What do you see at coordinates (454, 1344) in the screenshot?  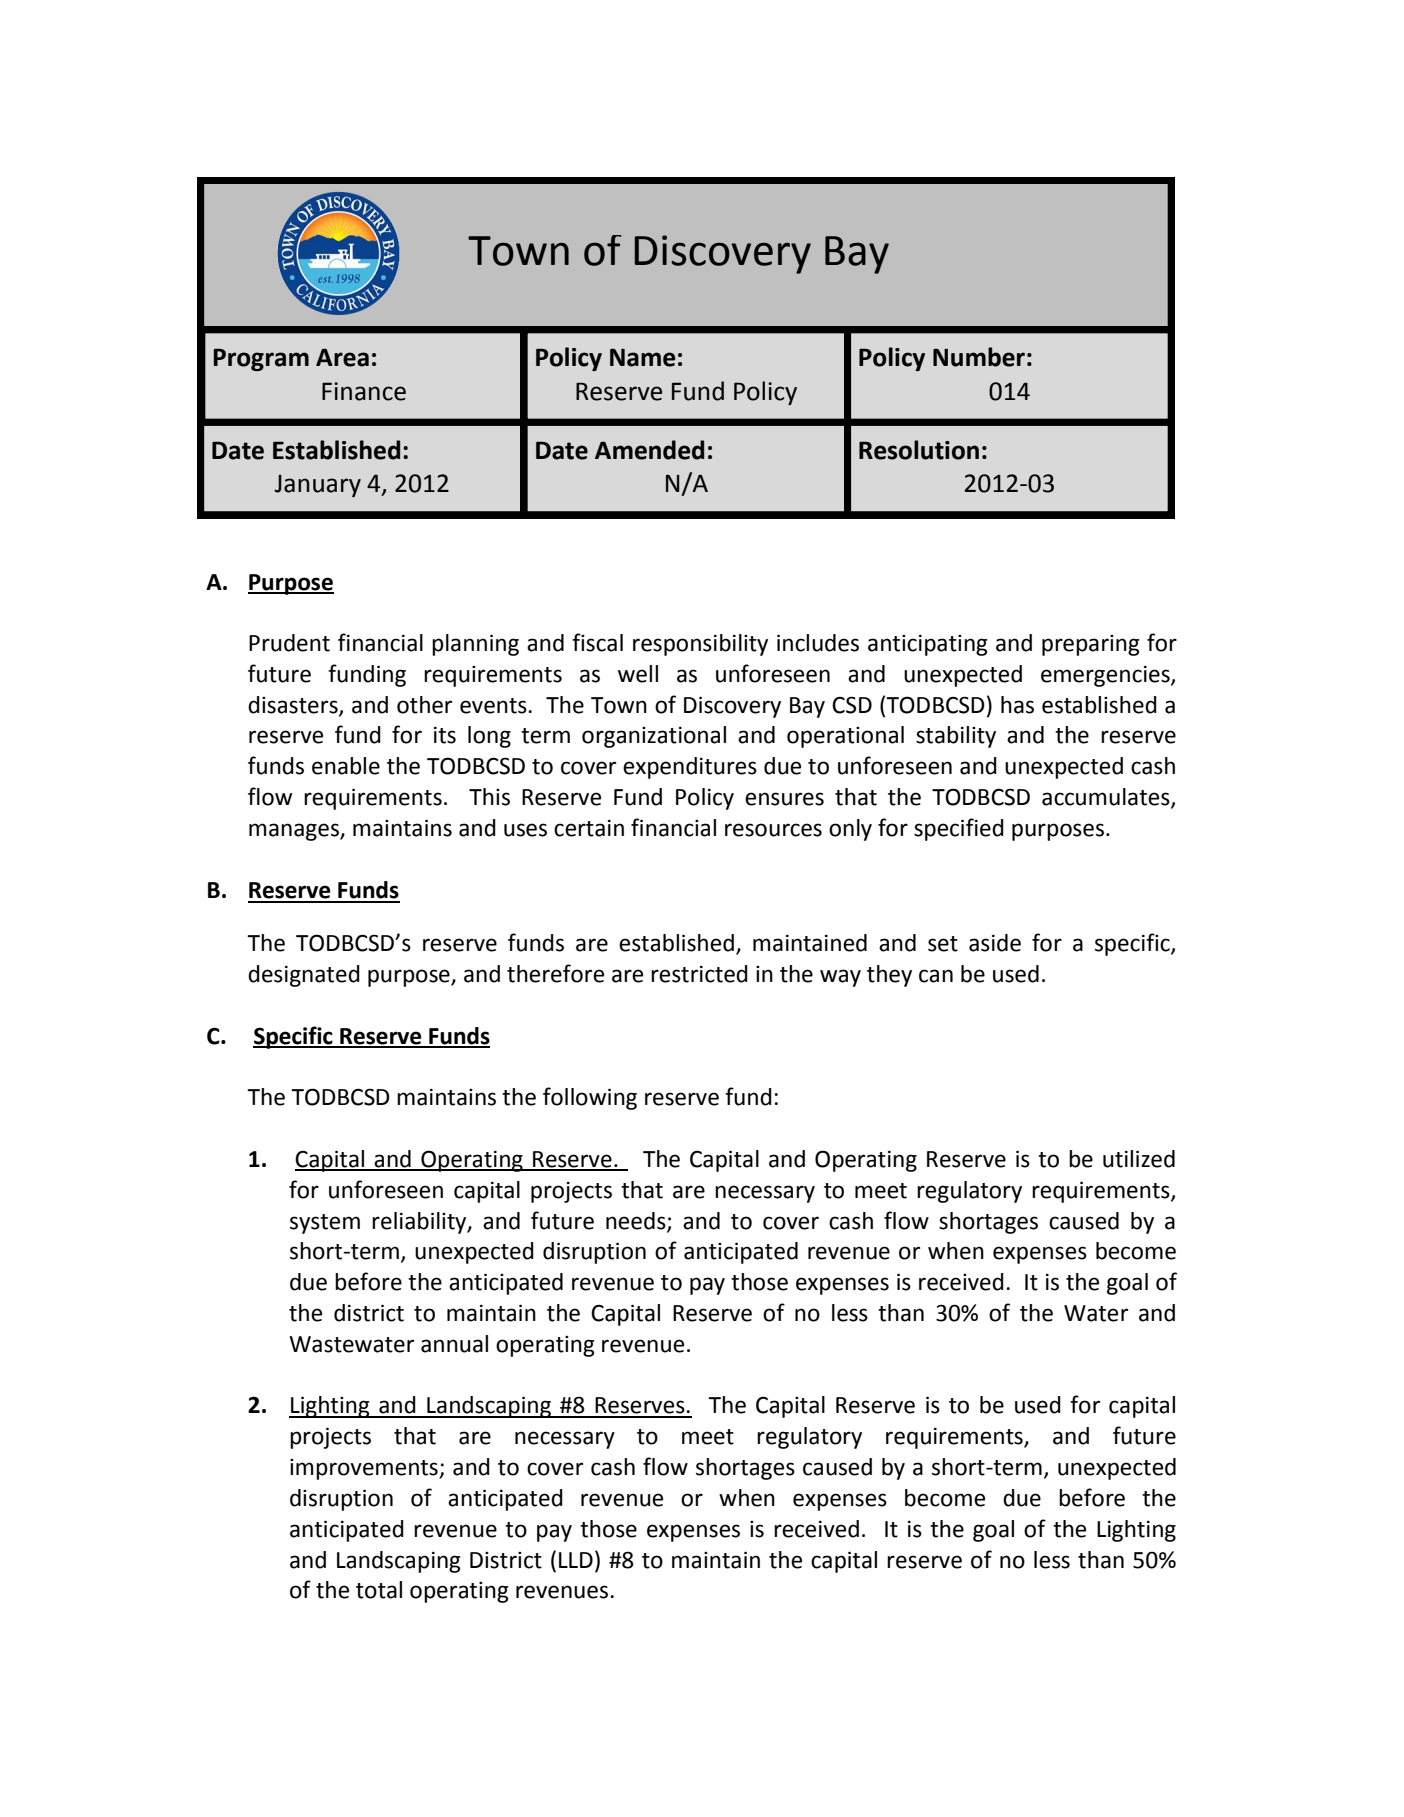 I see `annual` at bounding box center [454, 1344].
